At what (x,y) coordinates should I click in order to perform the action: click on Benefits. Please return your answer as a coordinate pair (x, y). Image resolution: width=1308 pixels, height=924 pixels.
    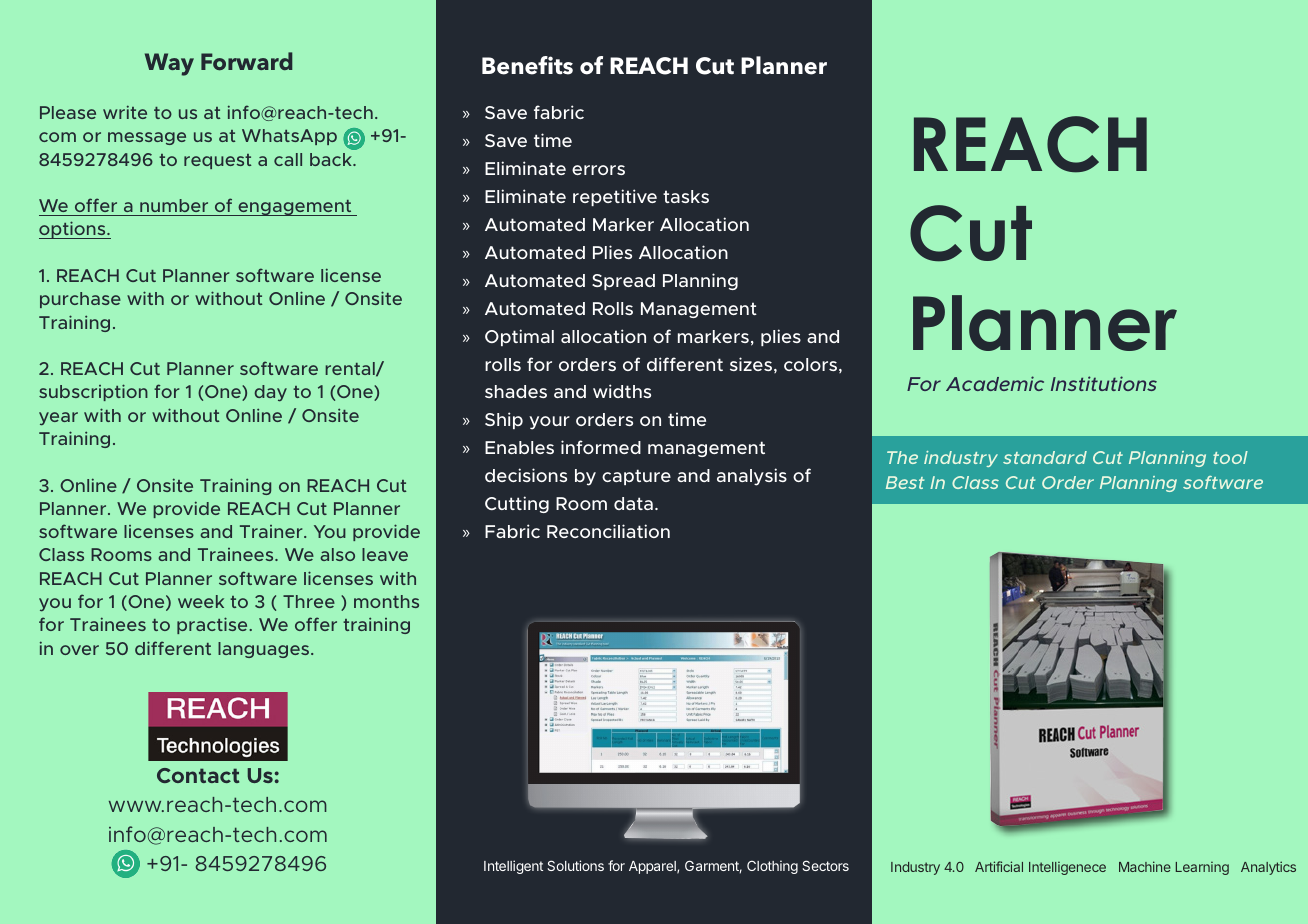
    Looking at the image, I should click on (527, 65).
